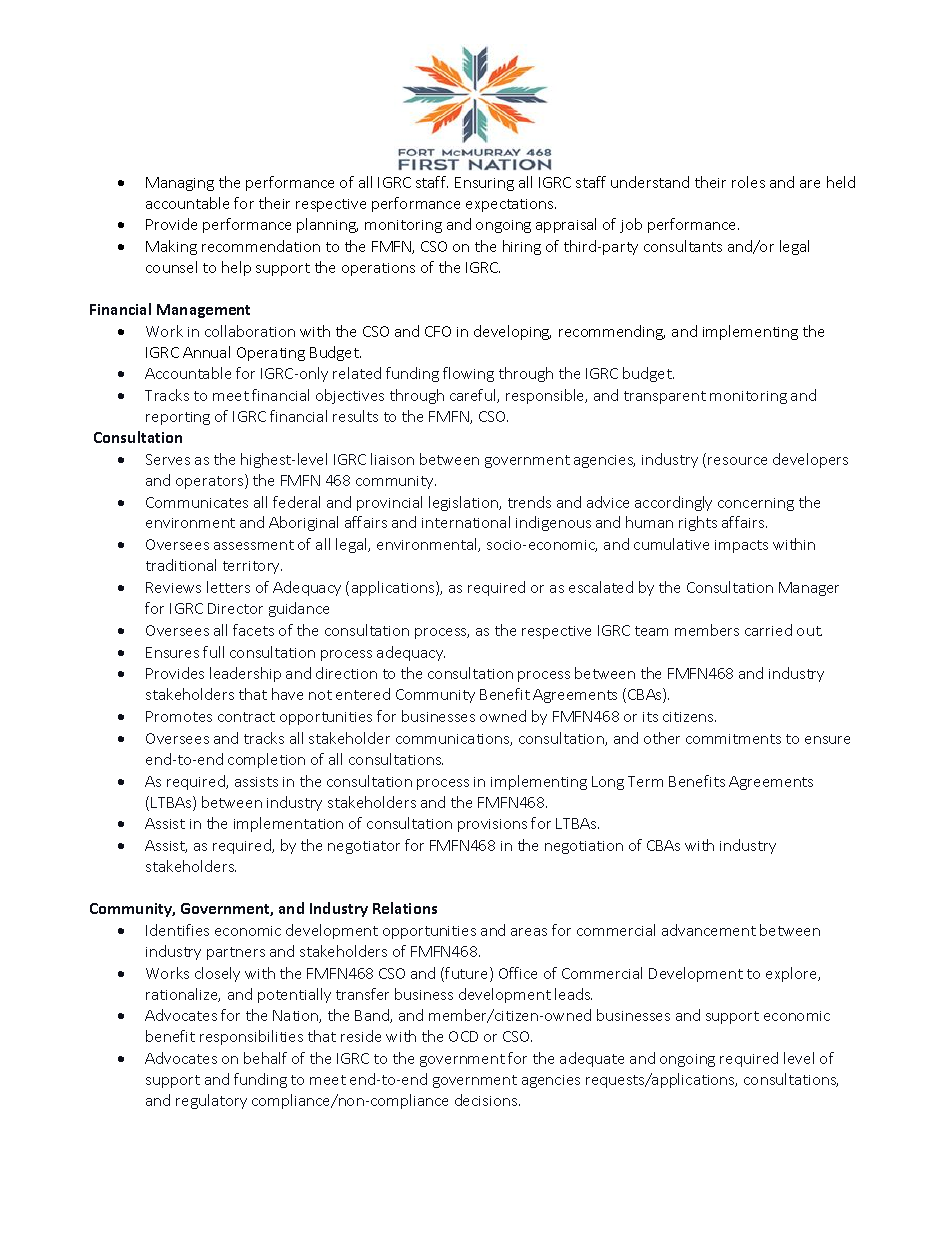 This screenshot has height=1233, width=952. Describe the element at coordinates (266, 760) in the screenshot. I see `completion` at that location.
